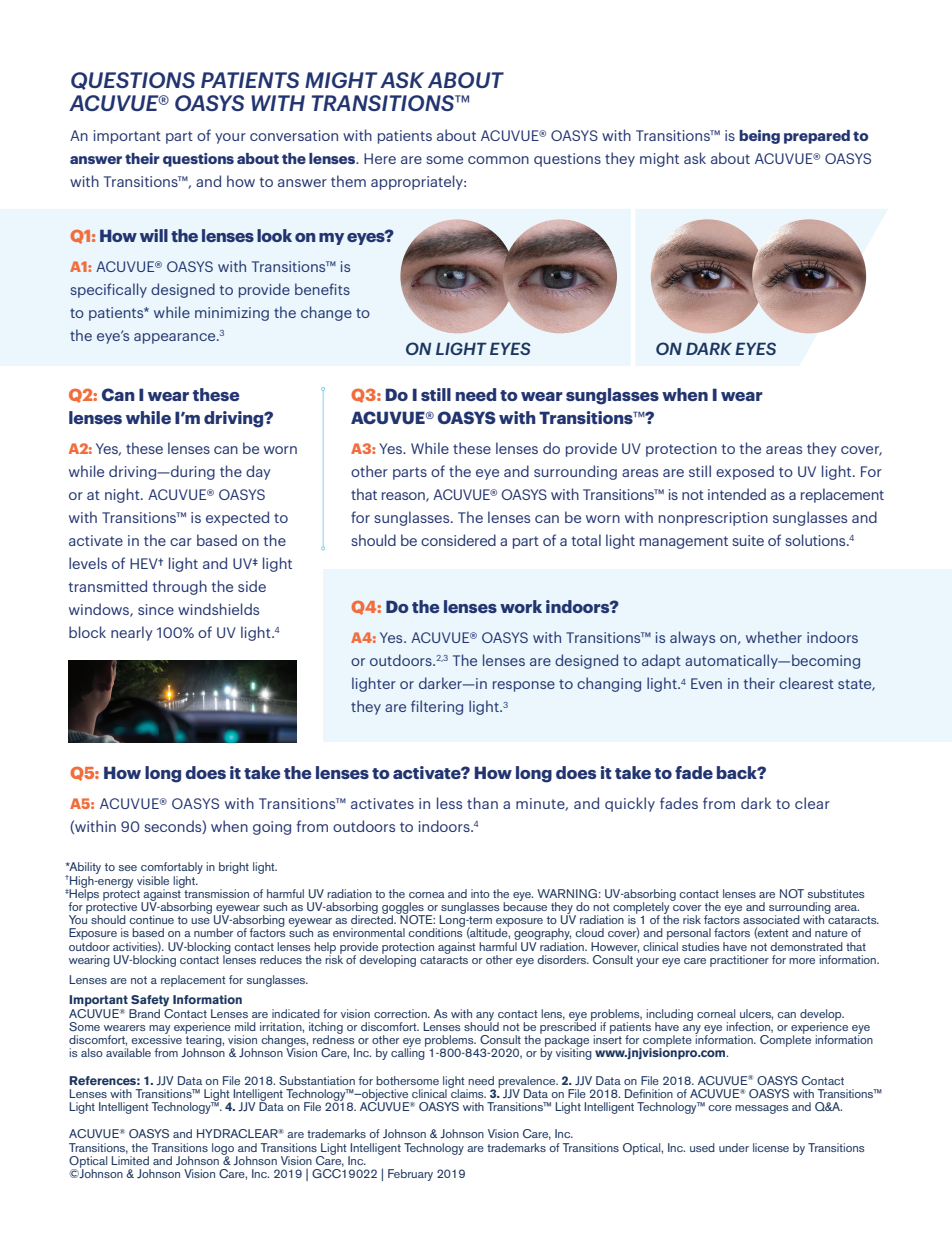 The width and height of the image is (952, 1233). What do you see at coordinates (774, 637) in the image?
I see `whether` at bounding box center [774, 637].
